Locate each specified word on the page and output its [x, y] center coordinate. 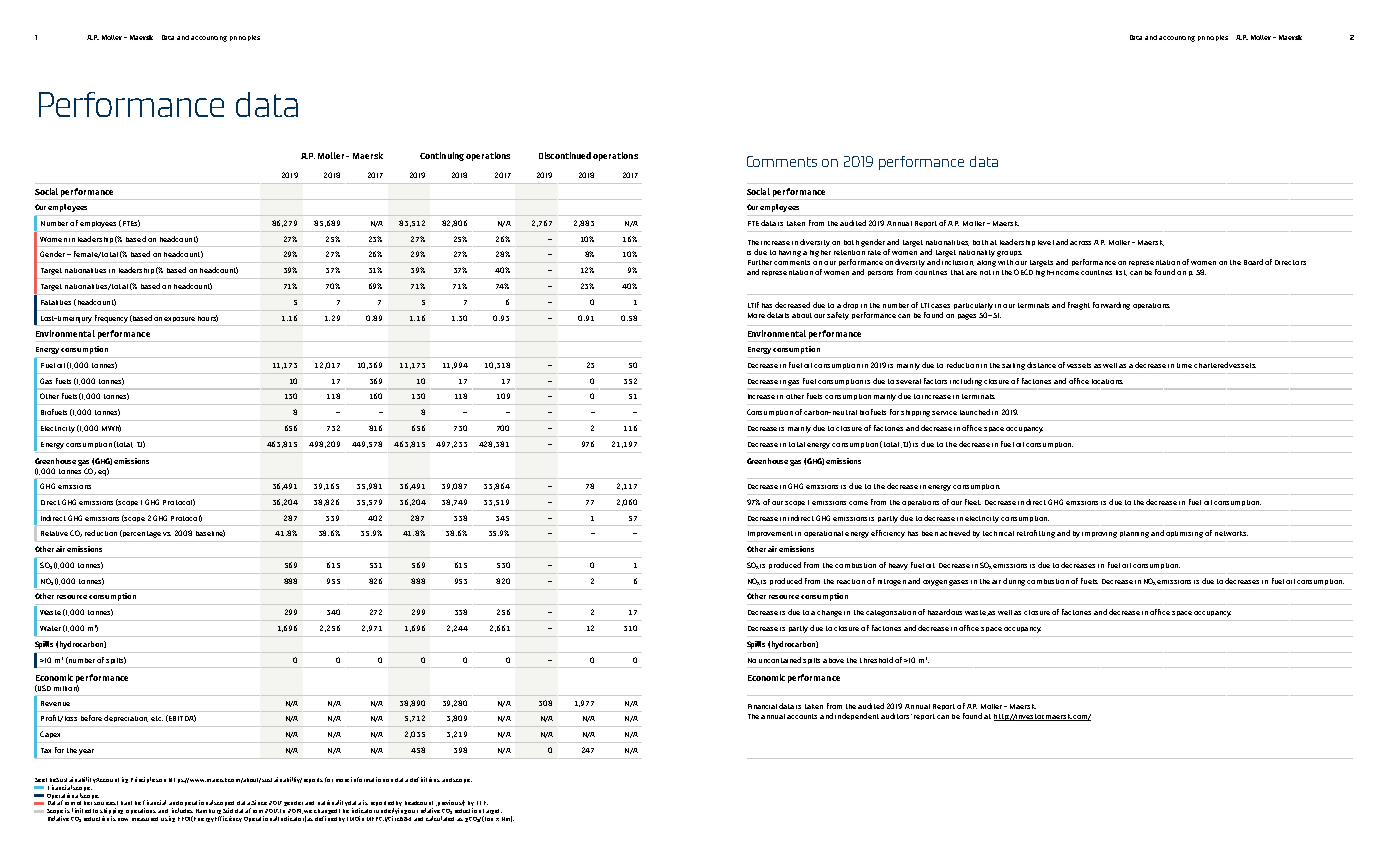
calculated [440, 818]
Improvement [770, 534]
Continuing [442, 156]
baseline [210, 533]
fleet [973, 502]
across [1080, 243]
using [168, 819]
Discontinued [565, 155]
